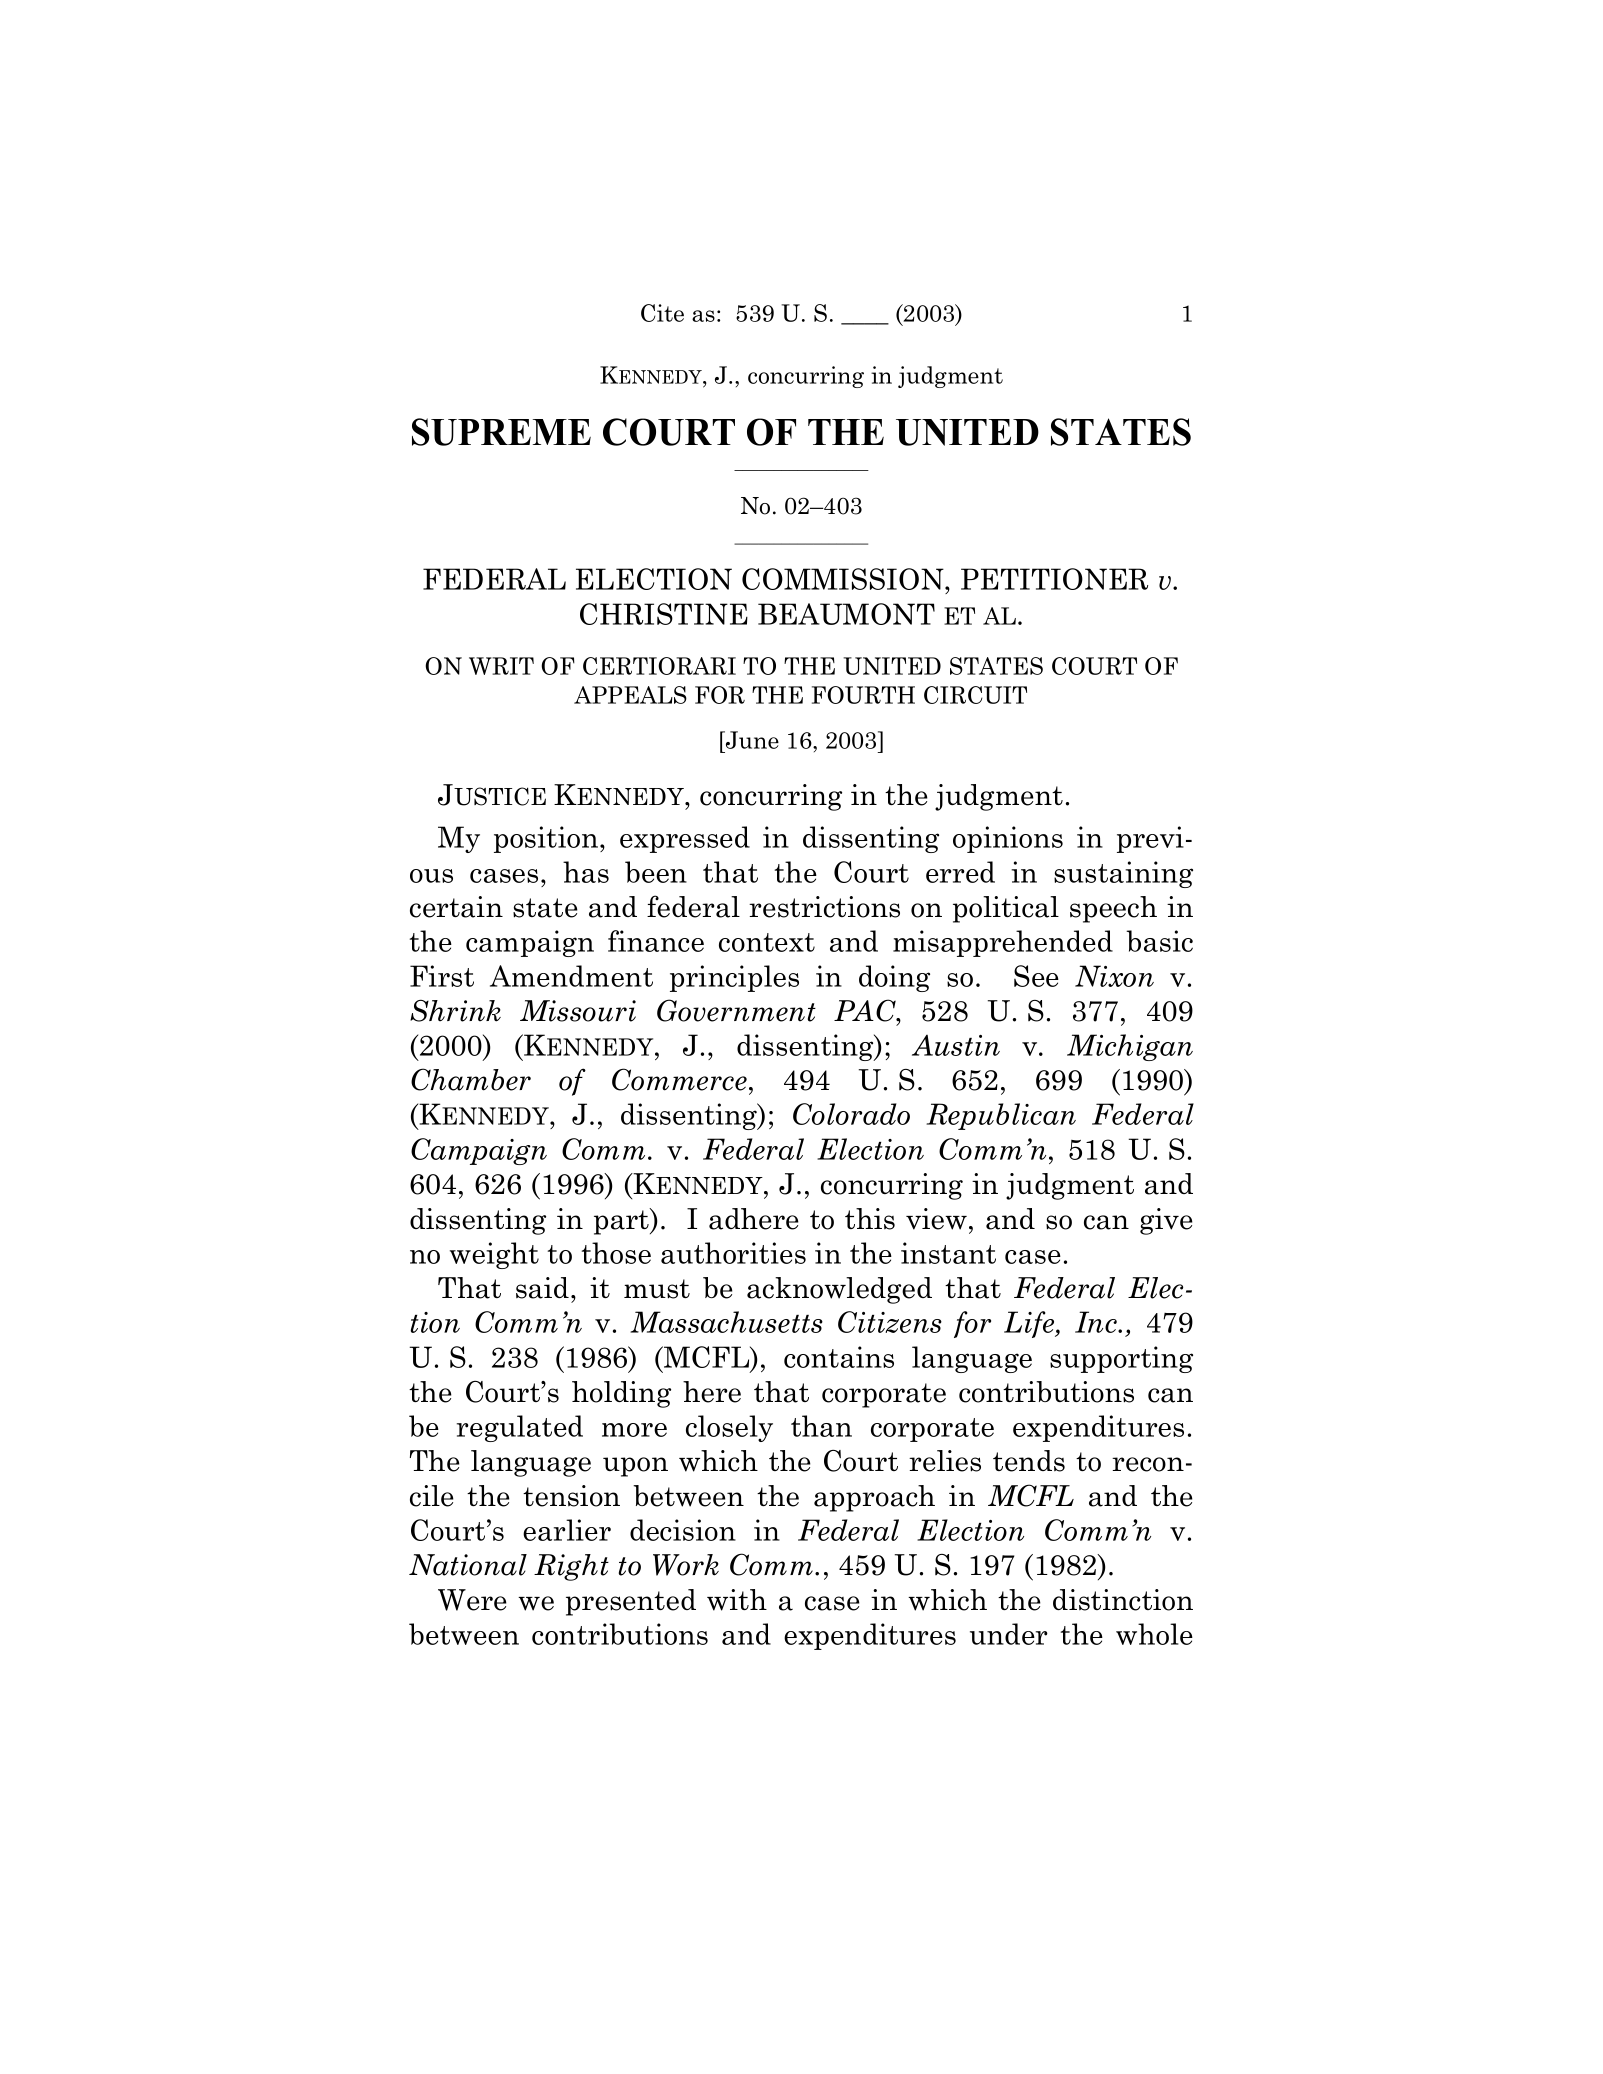  Describe the element at coordinates (662, 313) in the page. I see `Cite` at that location.
